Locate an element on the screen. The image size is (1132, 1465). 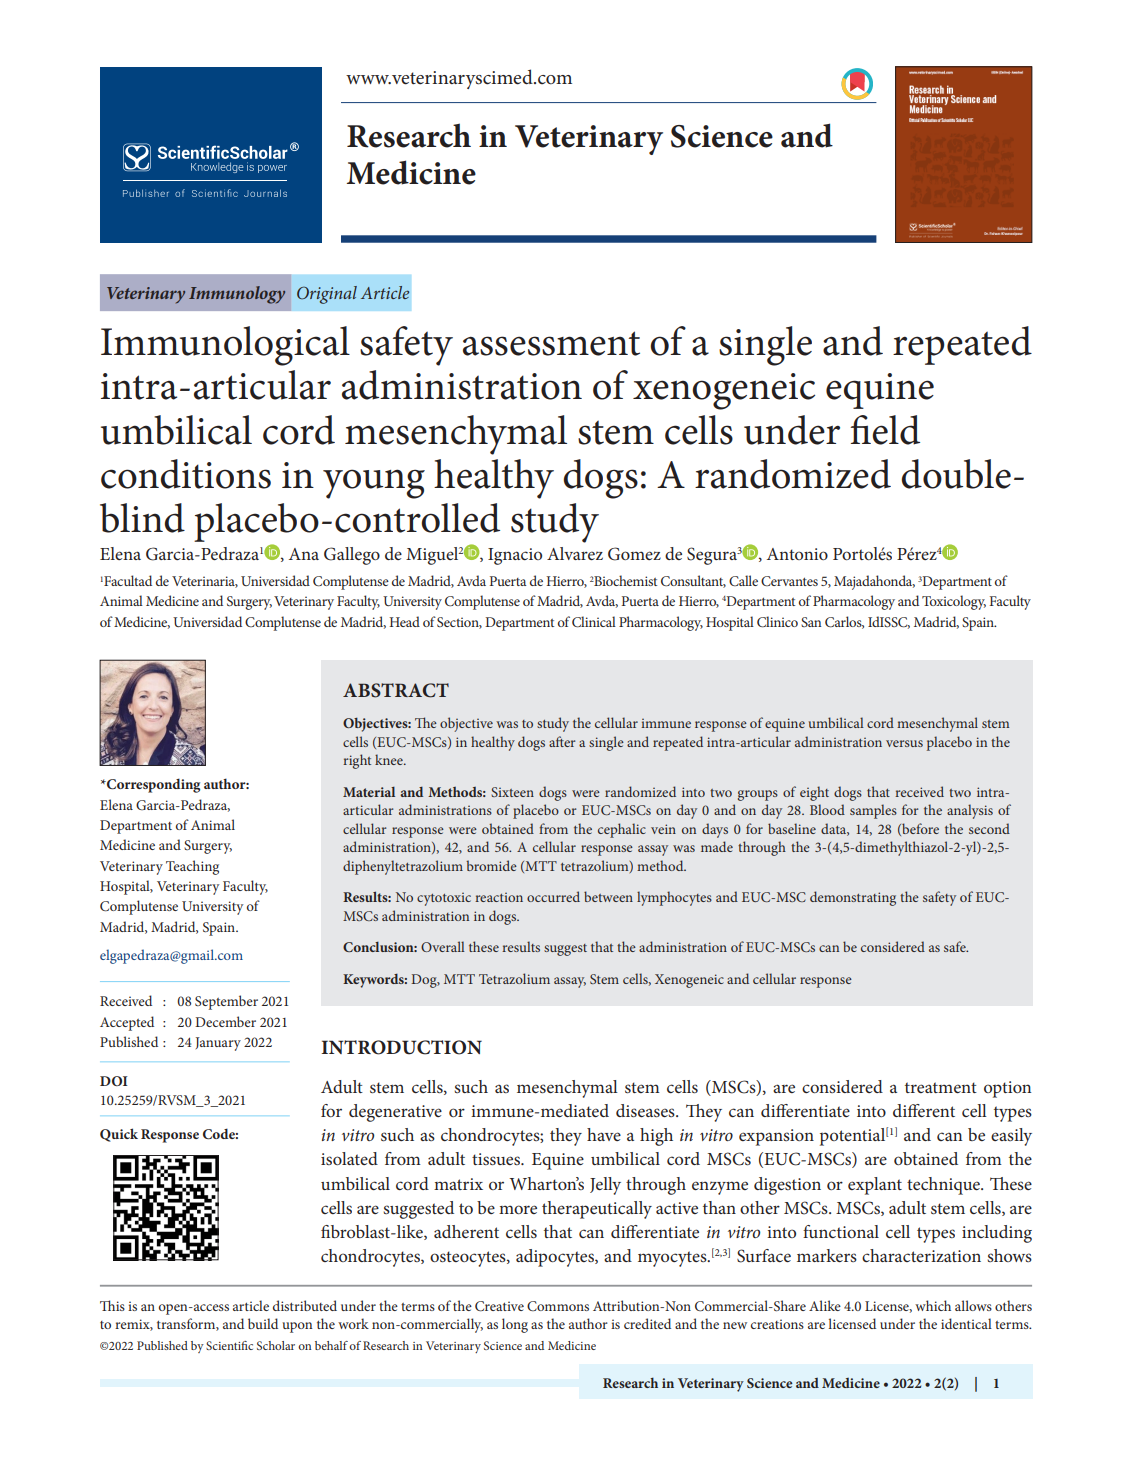
assessment is located at coordinates (551, 343).
